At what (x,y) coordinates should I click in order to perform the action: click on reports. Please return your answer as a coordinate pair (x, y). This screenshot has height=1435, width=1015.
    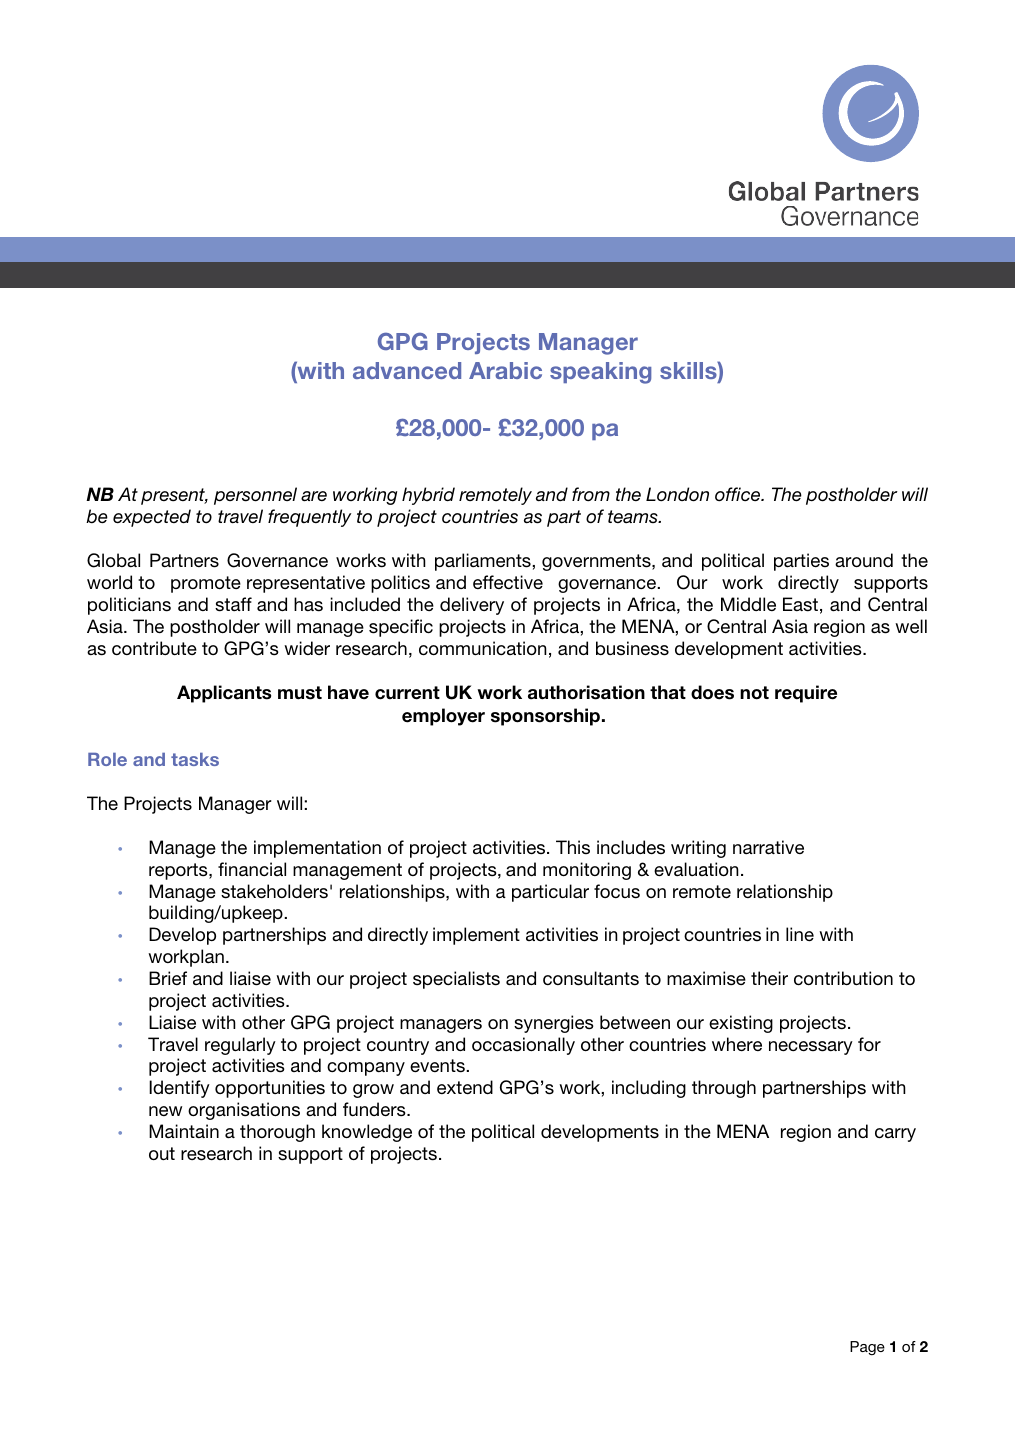
    Looking at the image, I should click on (179, 871).
